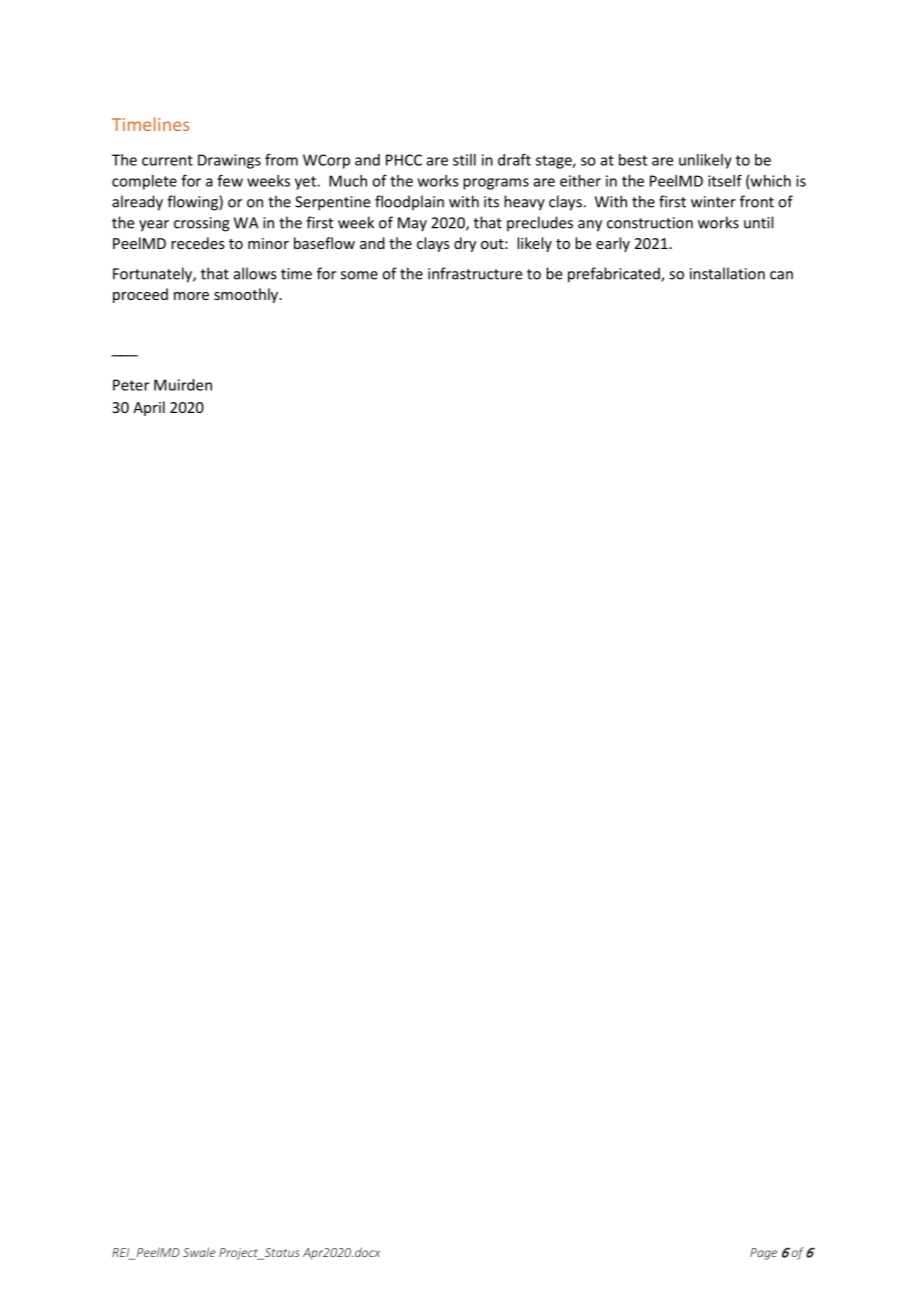 The width and height of the page is (924, 1308). I want to click on Page, so click(763, 1254).
